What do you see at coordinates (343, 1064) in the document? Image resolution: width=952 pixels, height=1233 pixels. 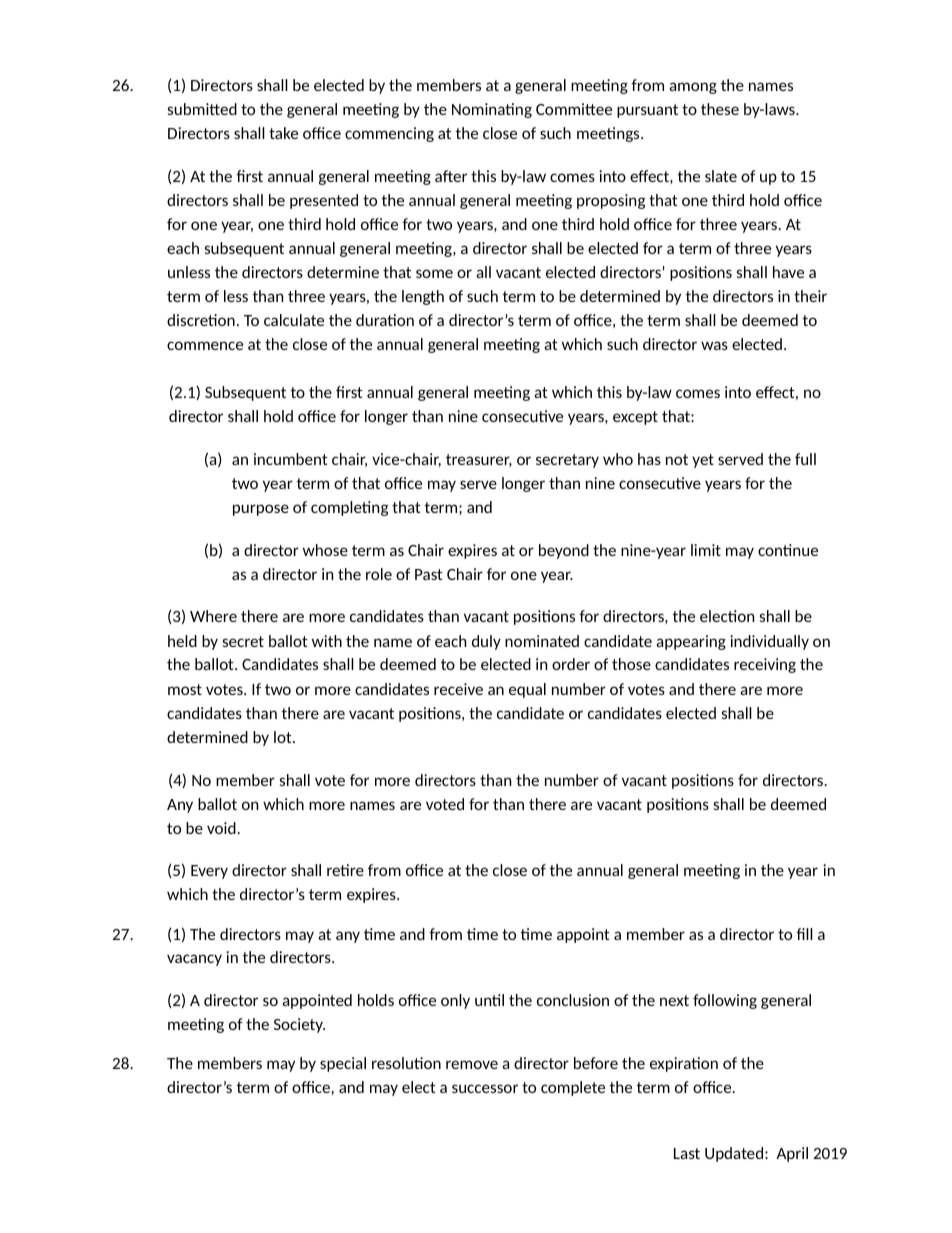 I see `special` at bounding box center [343, 1064].
